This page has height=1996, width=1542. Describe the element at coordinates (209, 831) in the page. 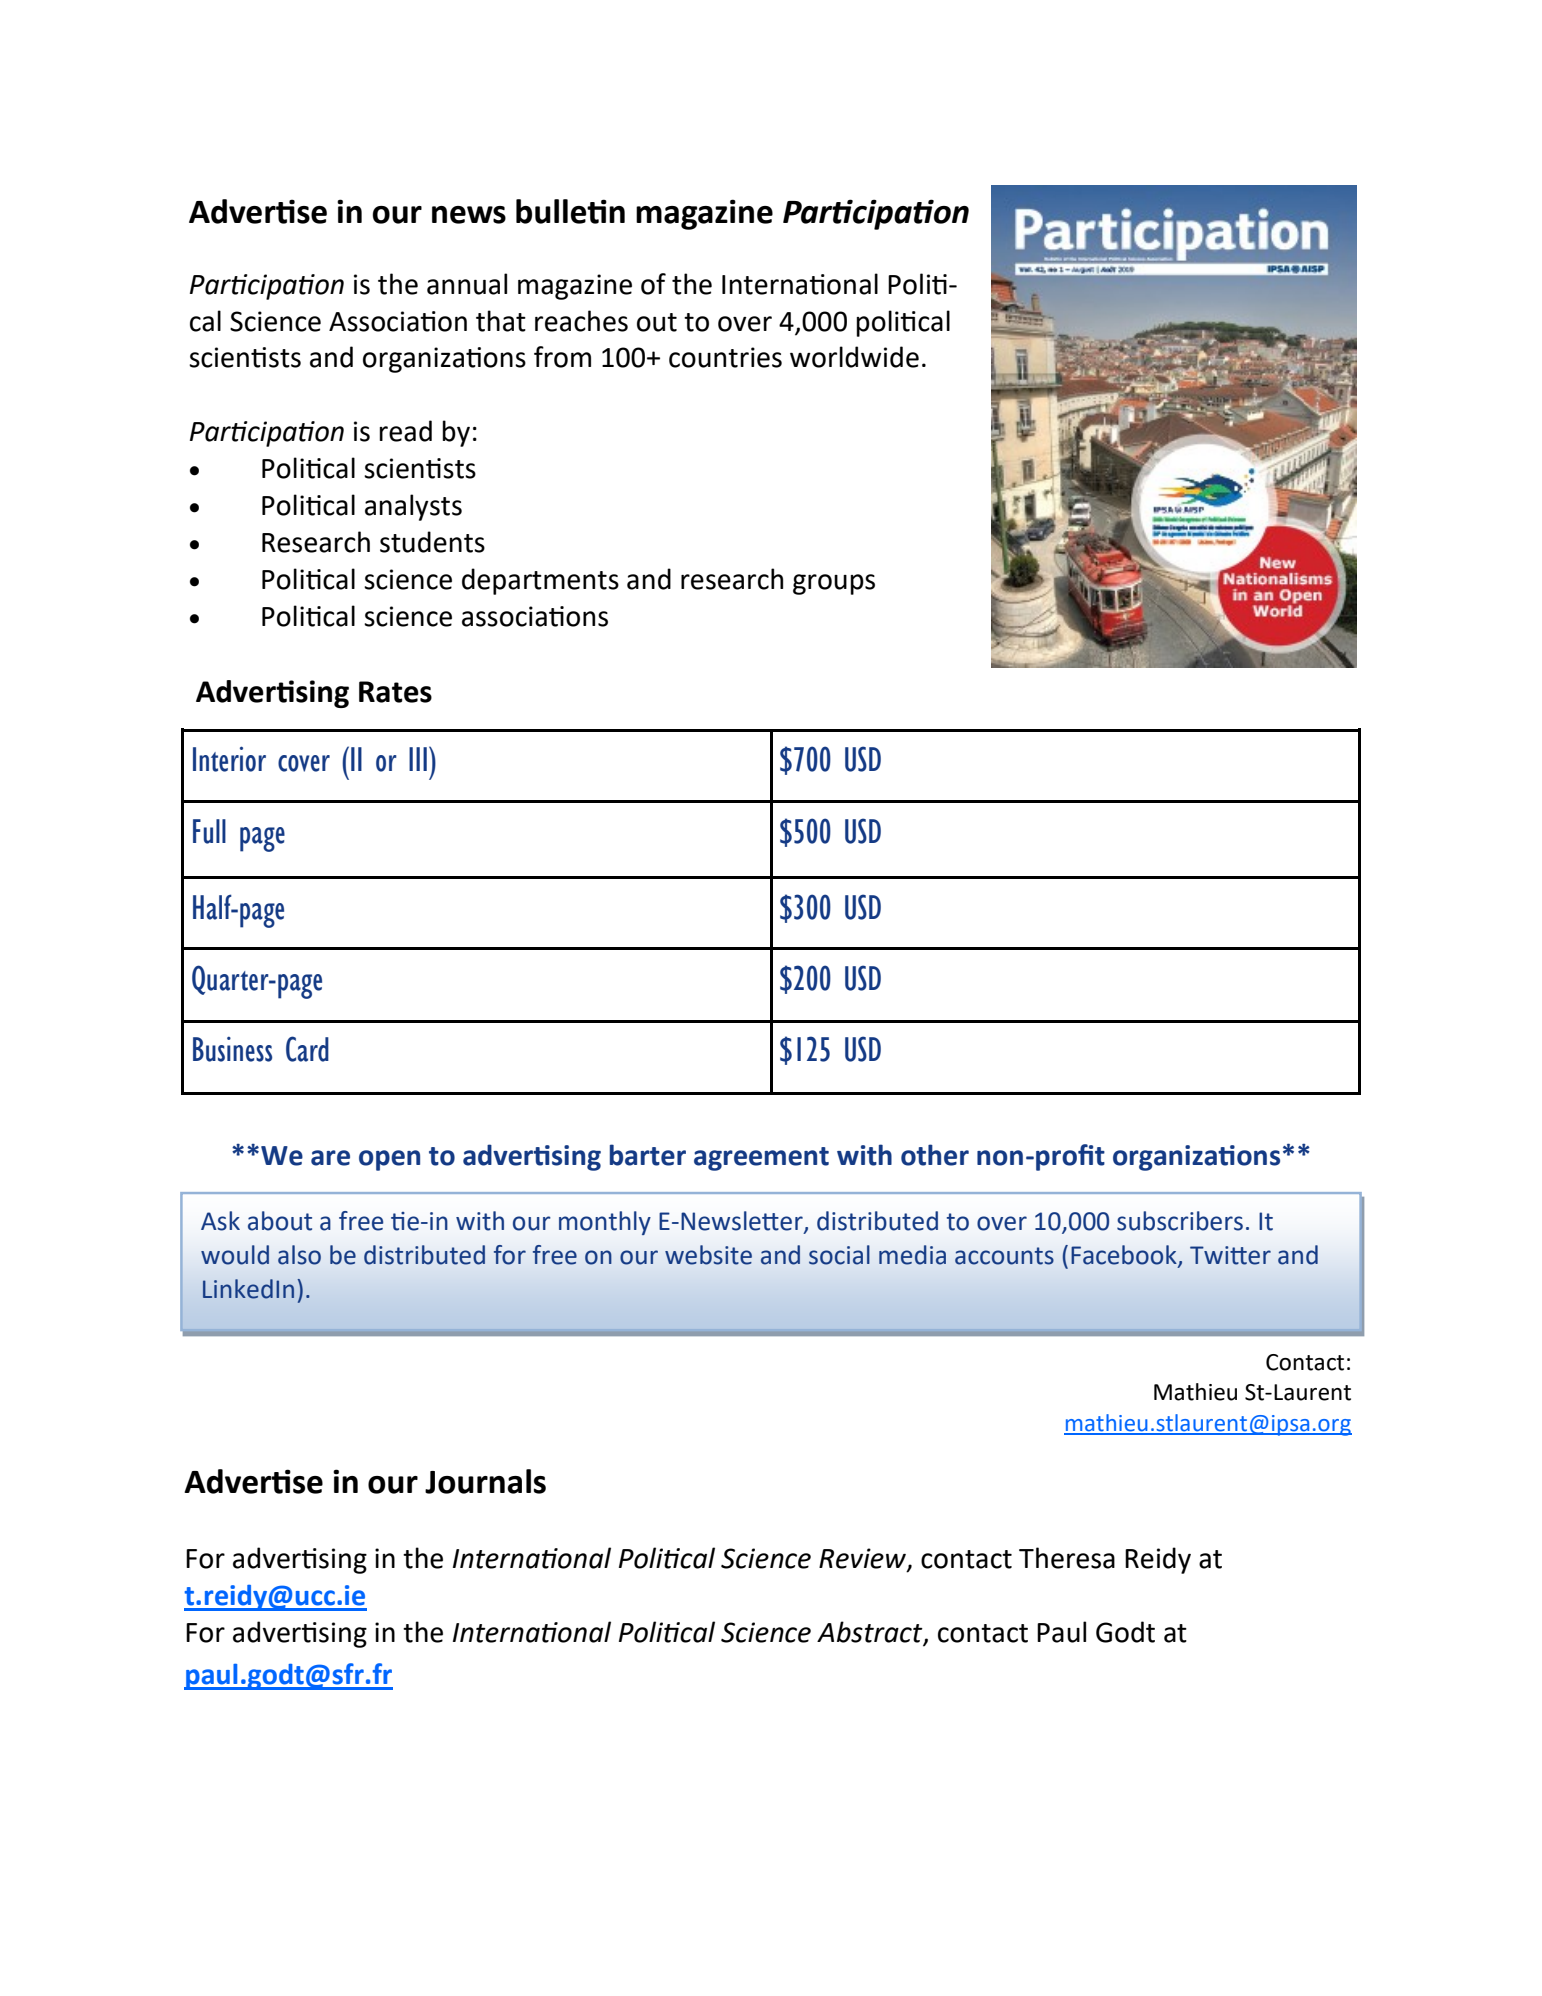

I see `Full` at that location.
